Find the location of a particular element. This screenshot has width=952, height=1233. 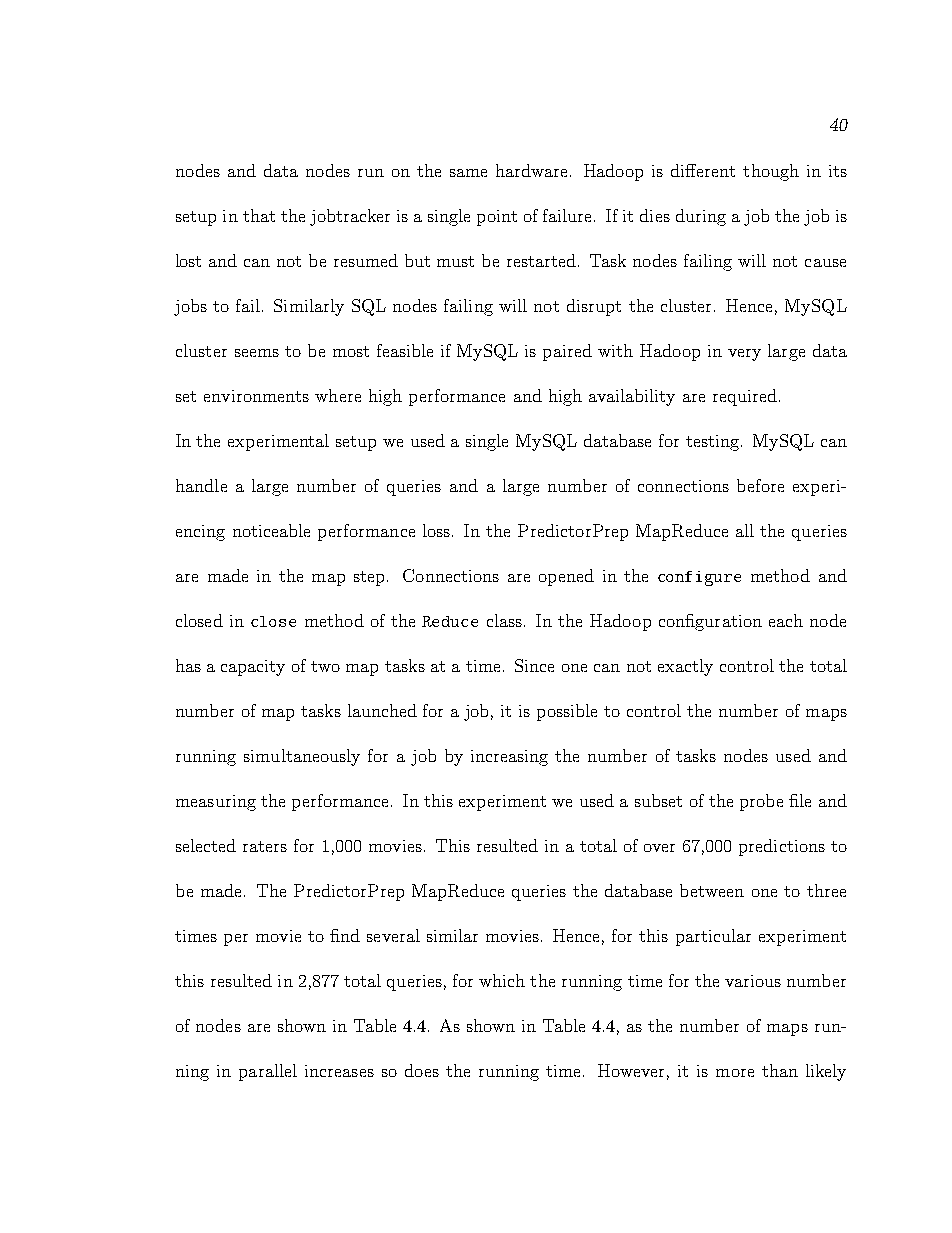

required is located at coordinates (745, 397).
